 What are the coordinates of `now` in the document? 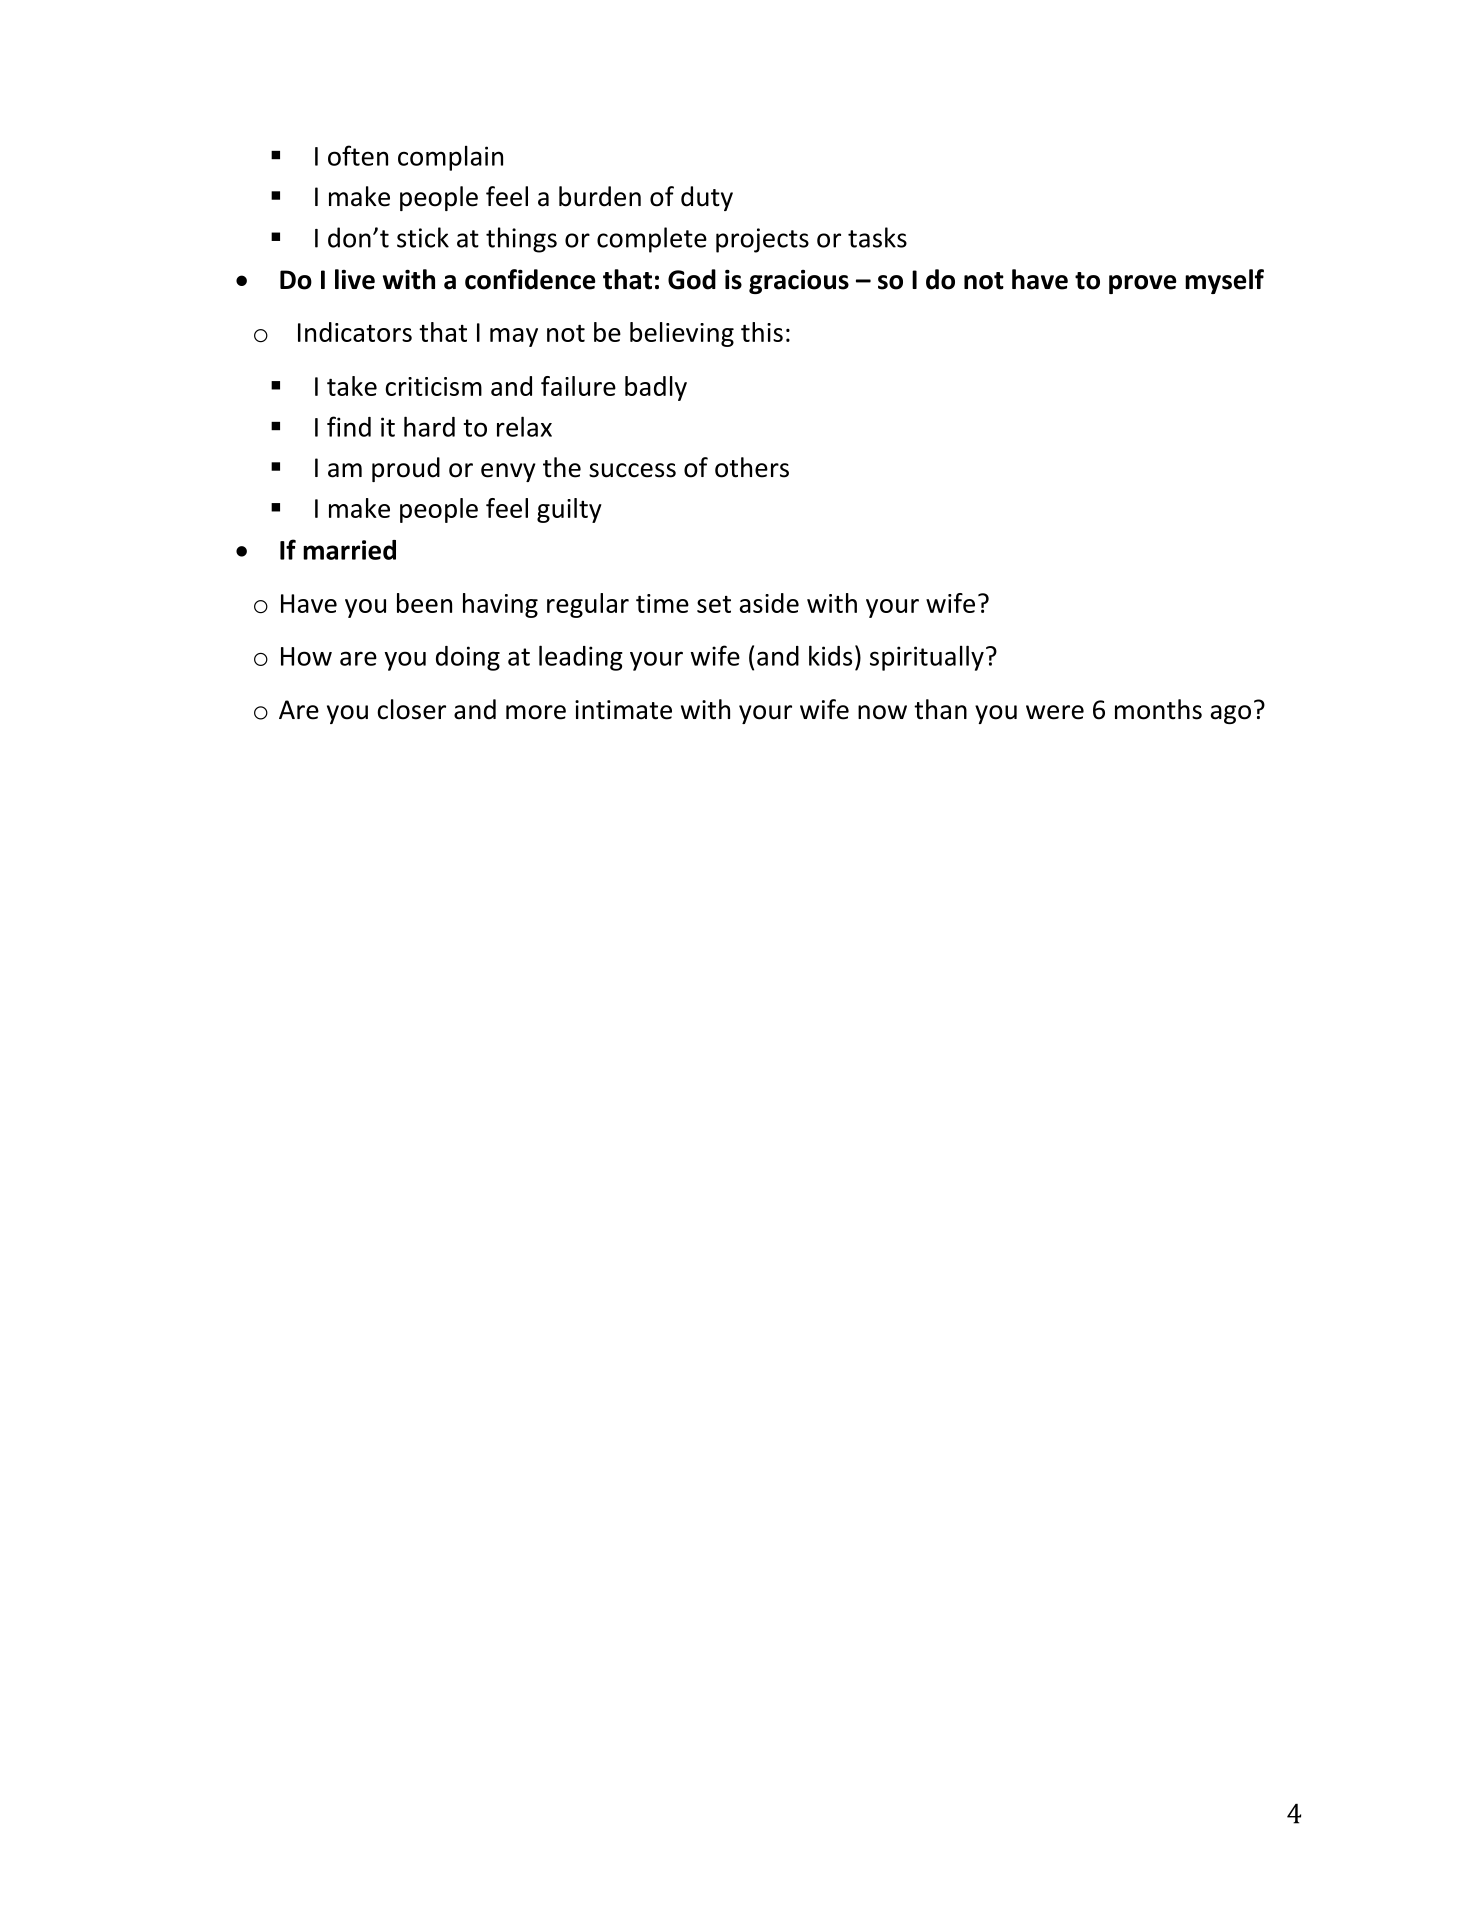 It's located at (882, 712).
